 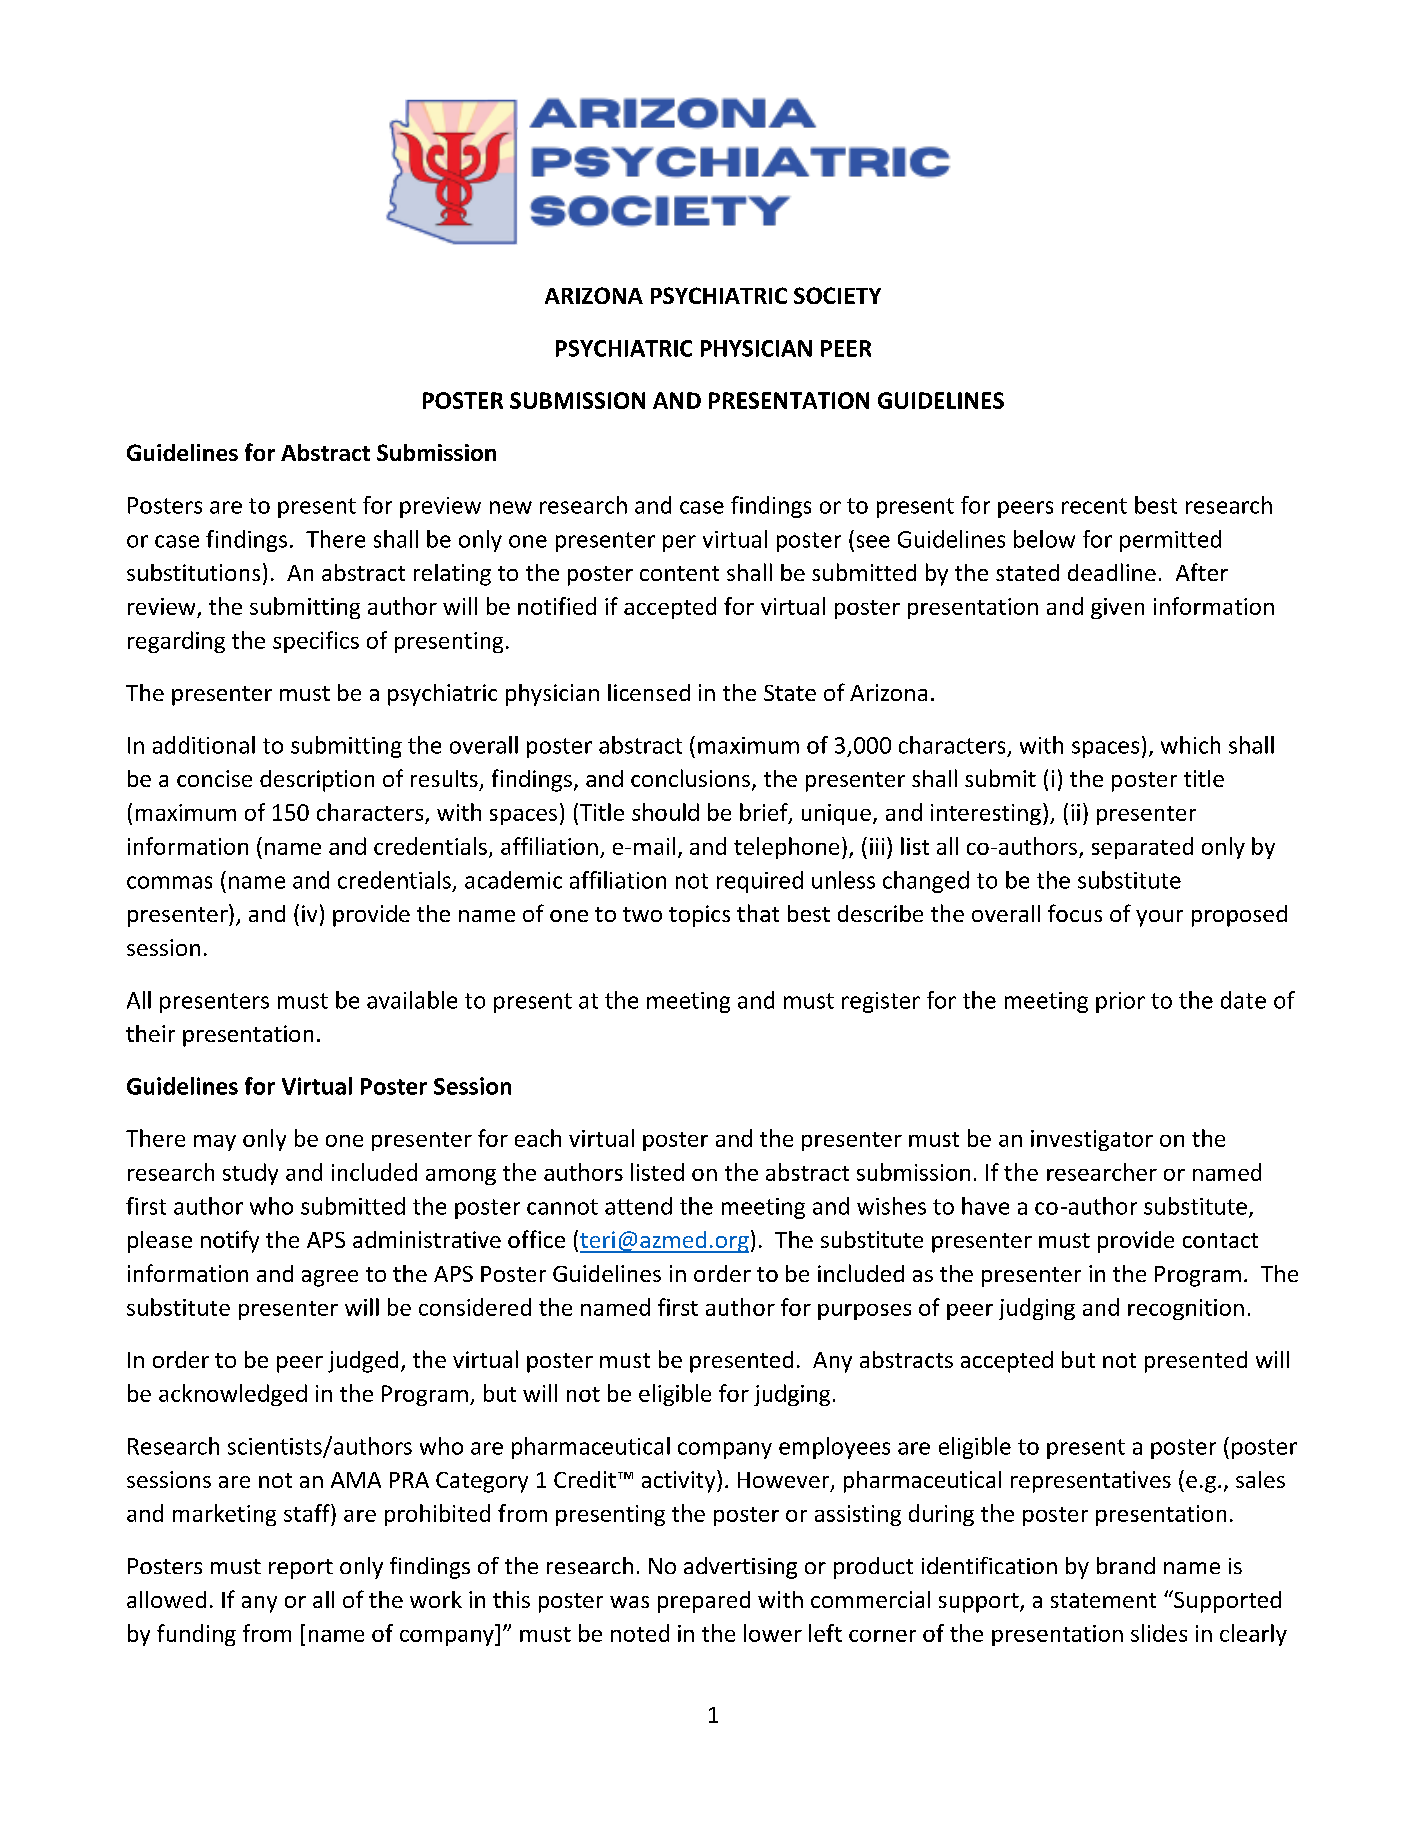 I want to click on which, so click(x=1190, y=745).
